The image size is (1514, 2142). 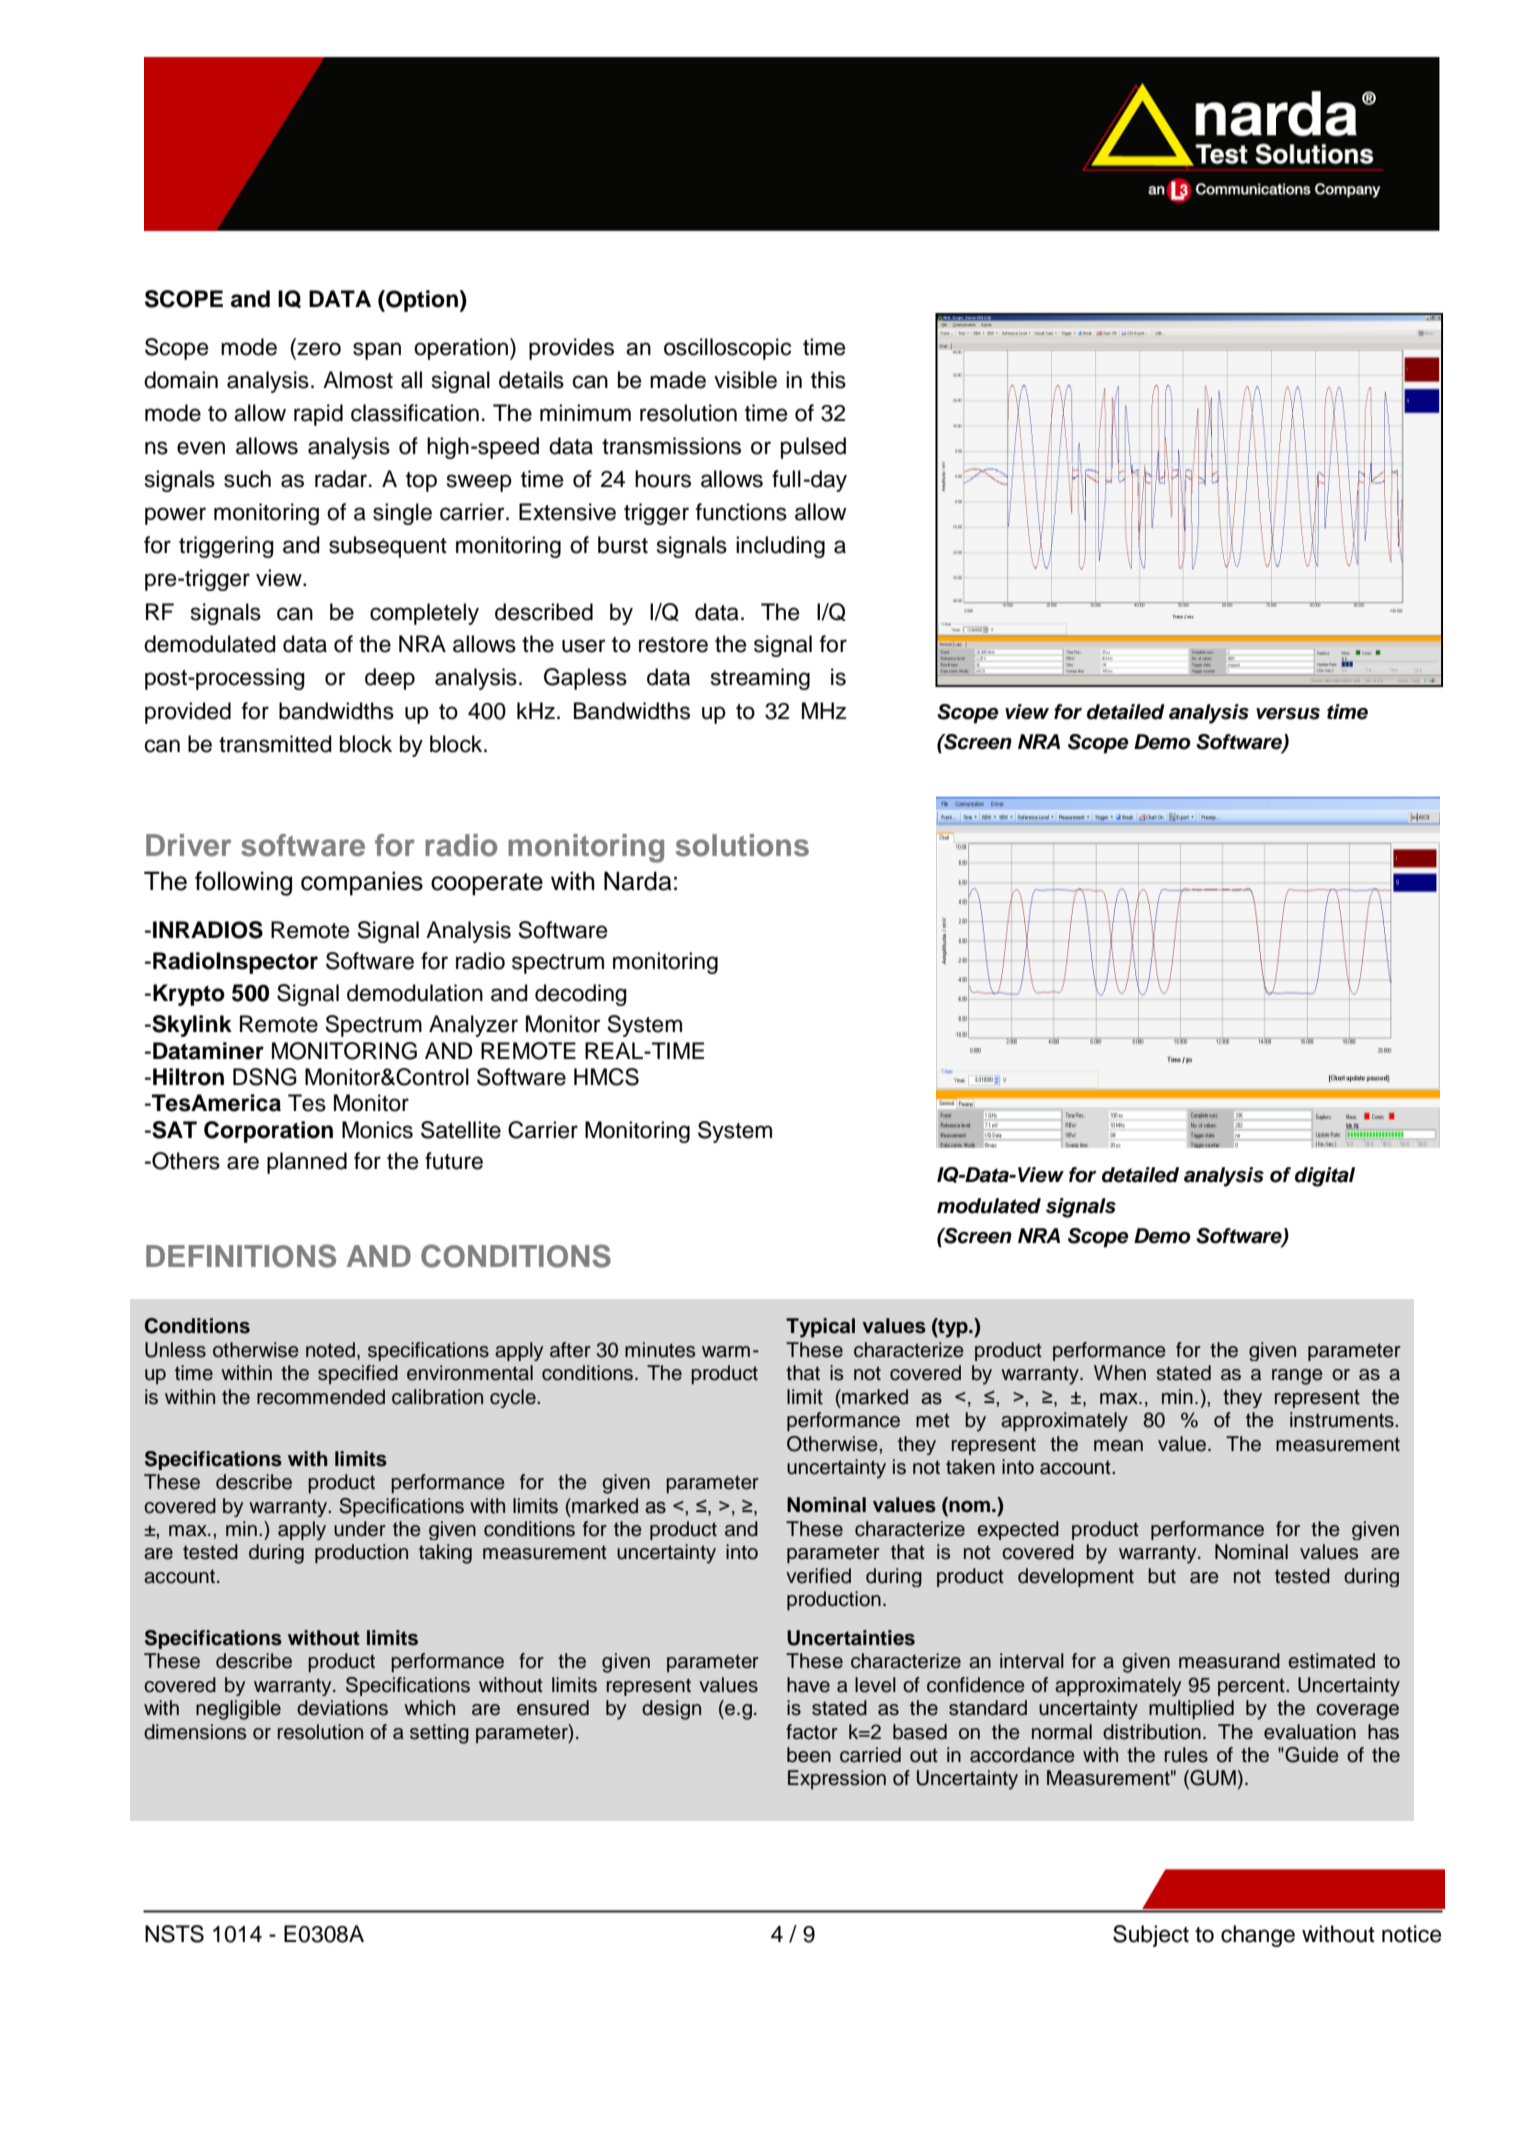 I want to click on Expression, so click(x=837, y=1780).
